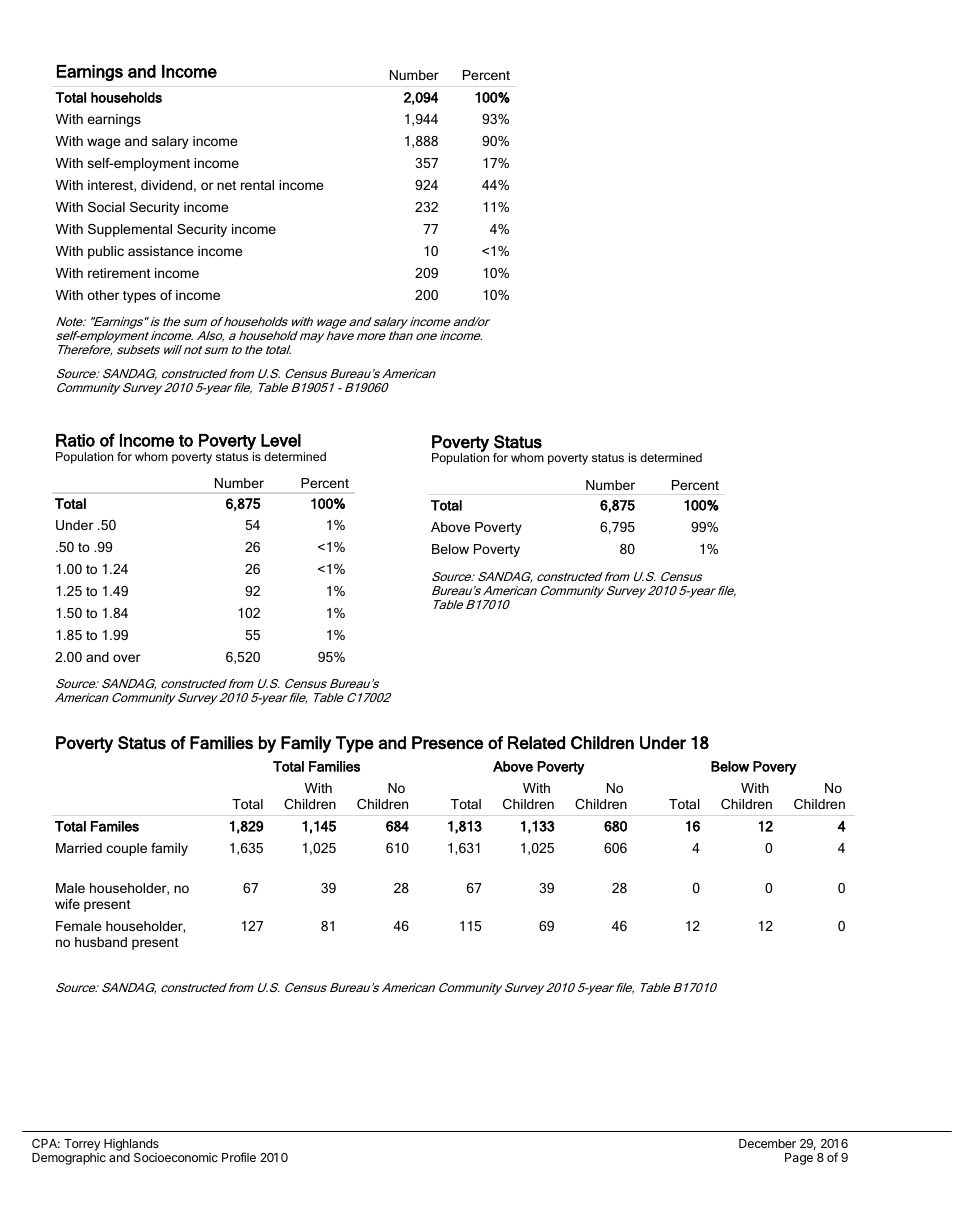 The image size is (974, 1232). Describe the element at coordinates (115, 826) in the screenshot. I see `Familes` at that location.
